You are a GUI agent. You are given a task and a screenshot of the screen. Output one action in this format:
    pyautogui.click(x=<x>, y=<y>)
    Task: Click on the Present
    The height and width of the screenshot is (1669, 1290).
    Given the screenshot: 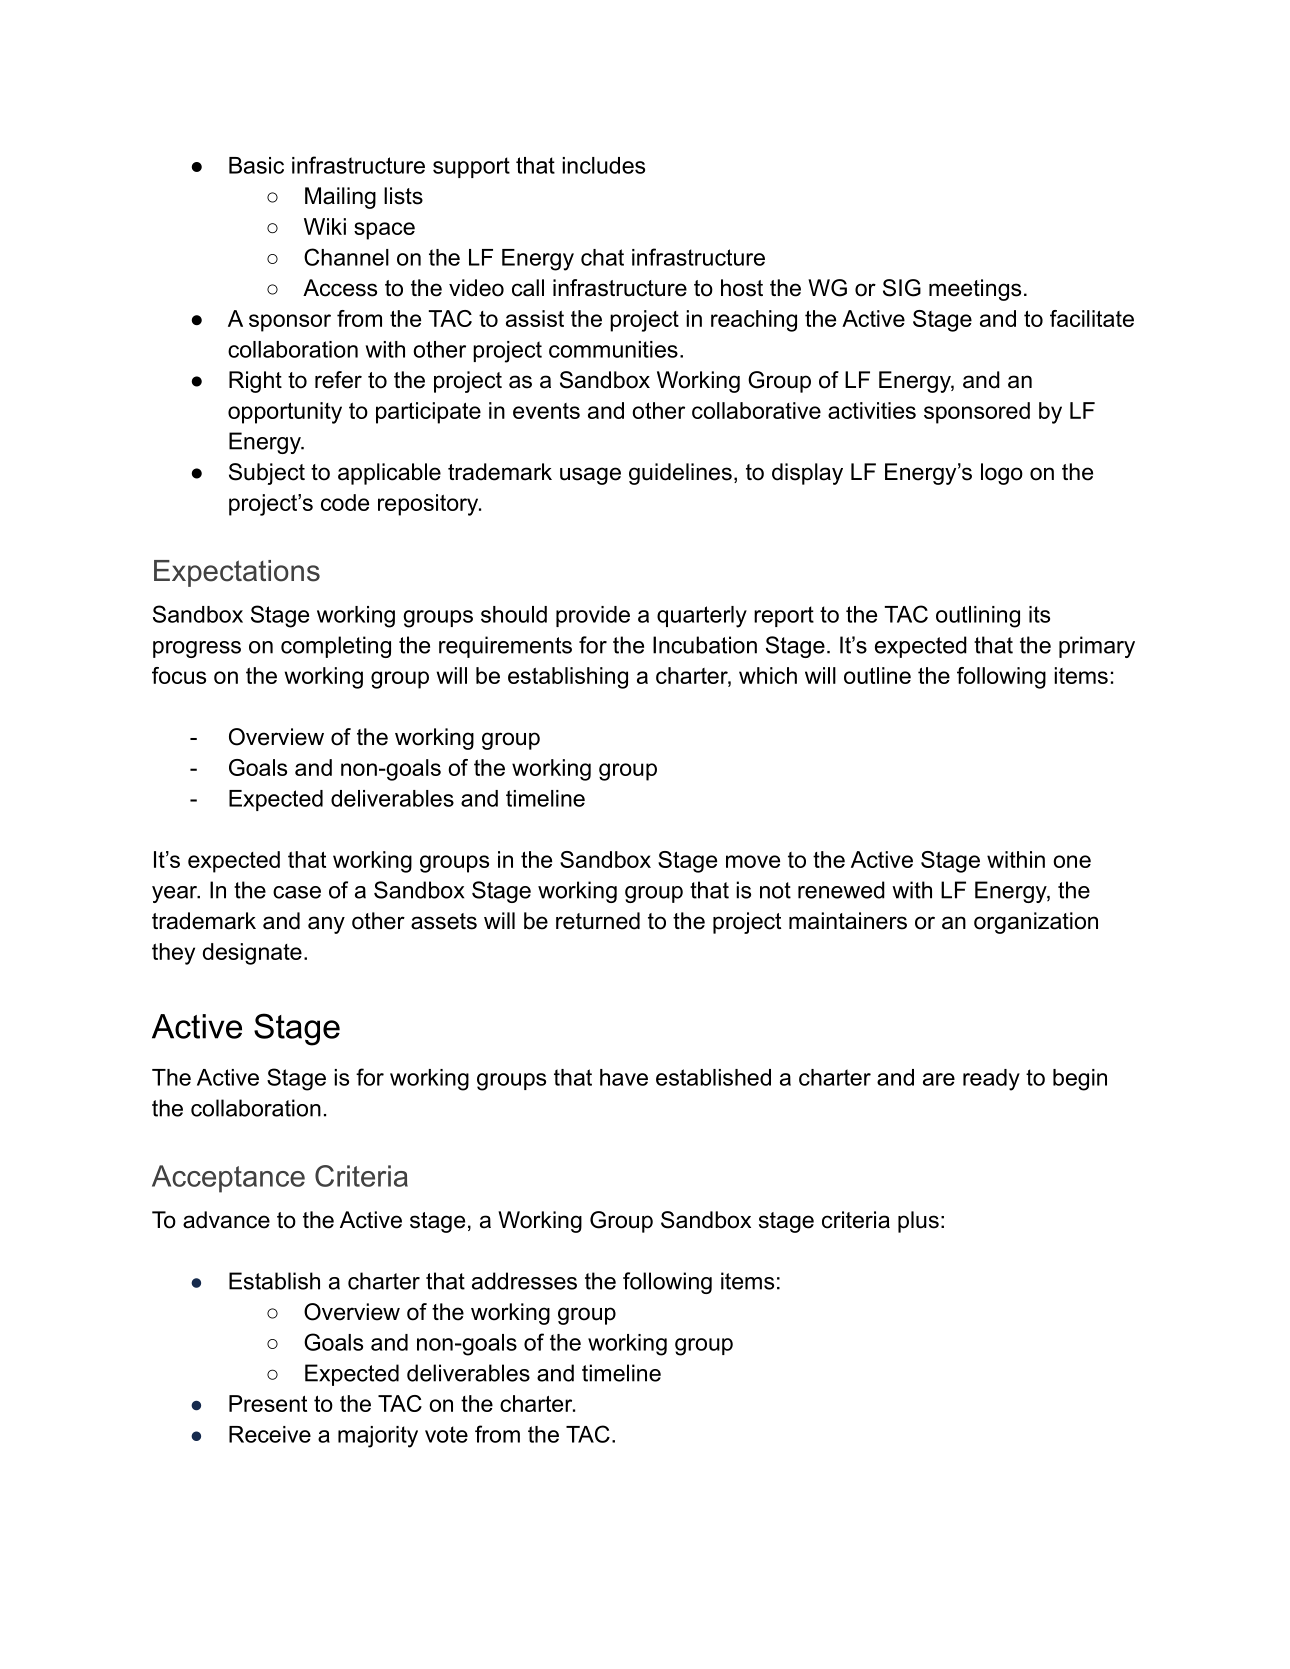 What is the action you would take?
    pyautogui.click(x=268, y=1403)
